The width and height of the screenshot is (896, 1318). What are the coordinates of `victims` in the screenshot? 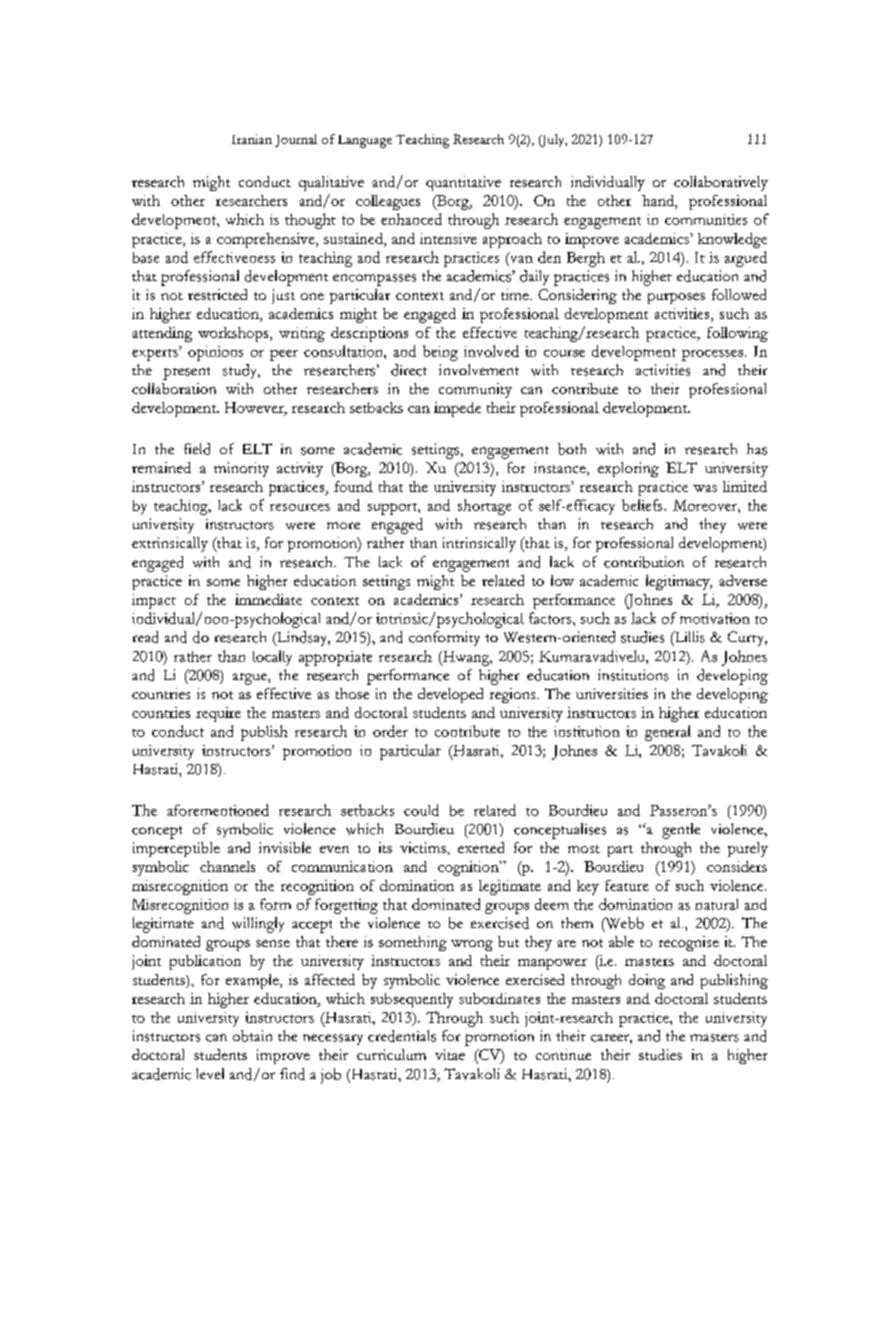 It's located at (424, 847).
